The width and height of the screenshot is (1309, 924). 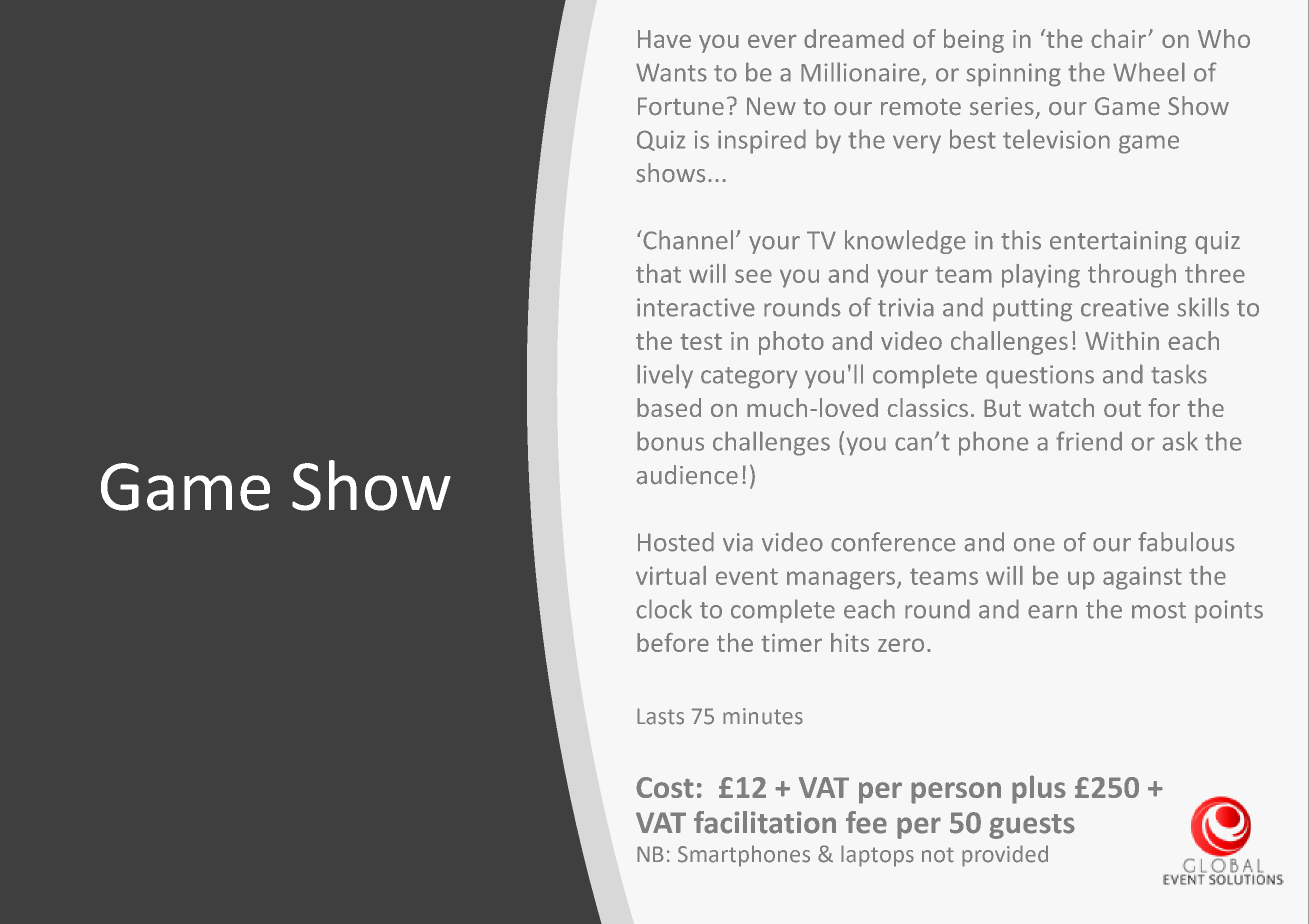 What do you see at coordinates (938, 855) in the screenshot?
I see `not` at bounding box center [938, 855].
